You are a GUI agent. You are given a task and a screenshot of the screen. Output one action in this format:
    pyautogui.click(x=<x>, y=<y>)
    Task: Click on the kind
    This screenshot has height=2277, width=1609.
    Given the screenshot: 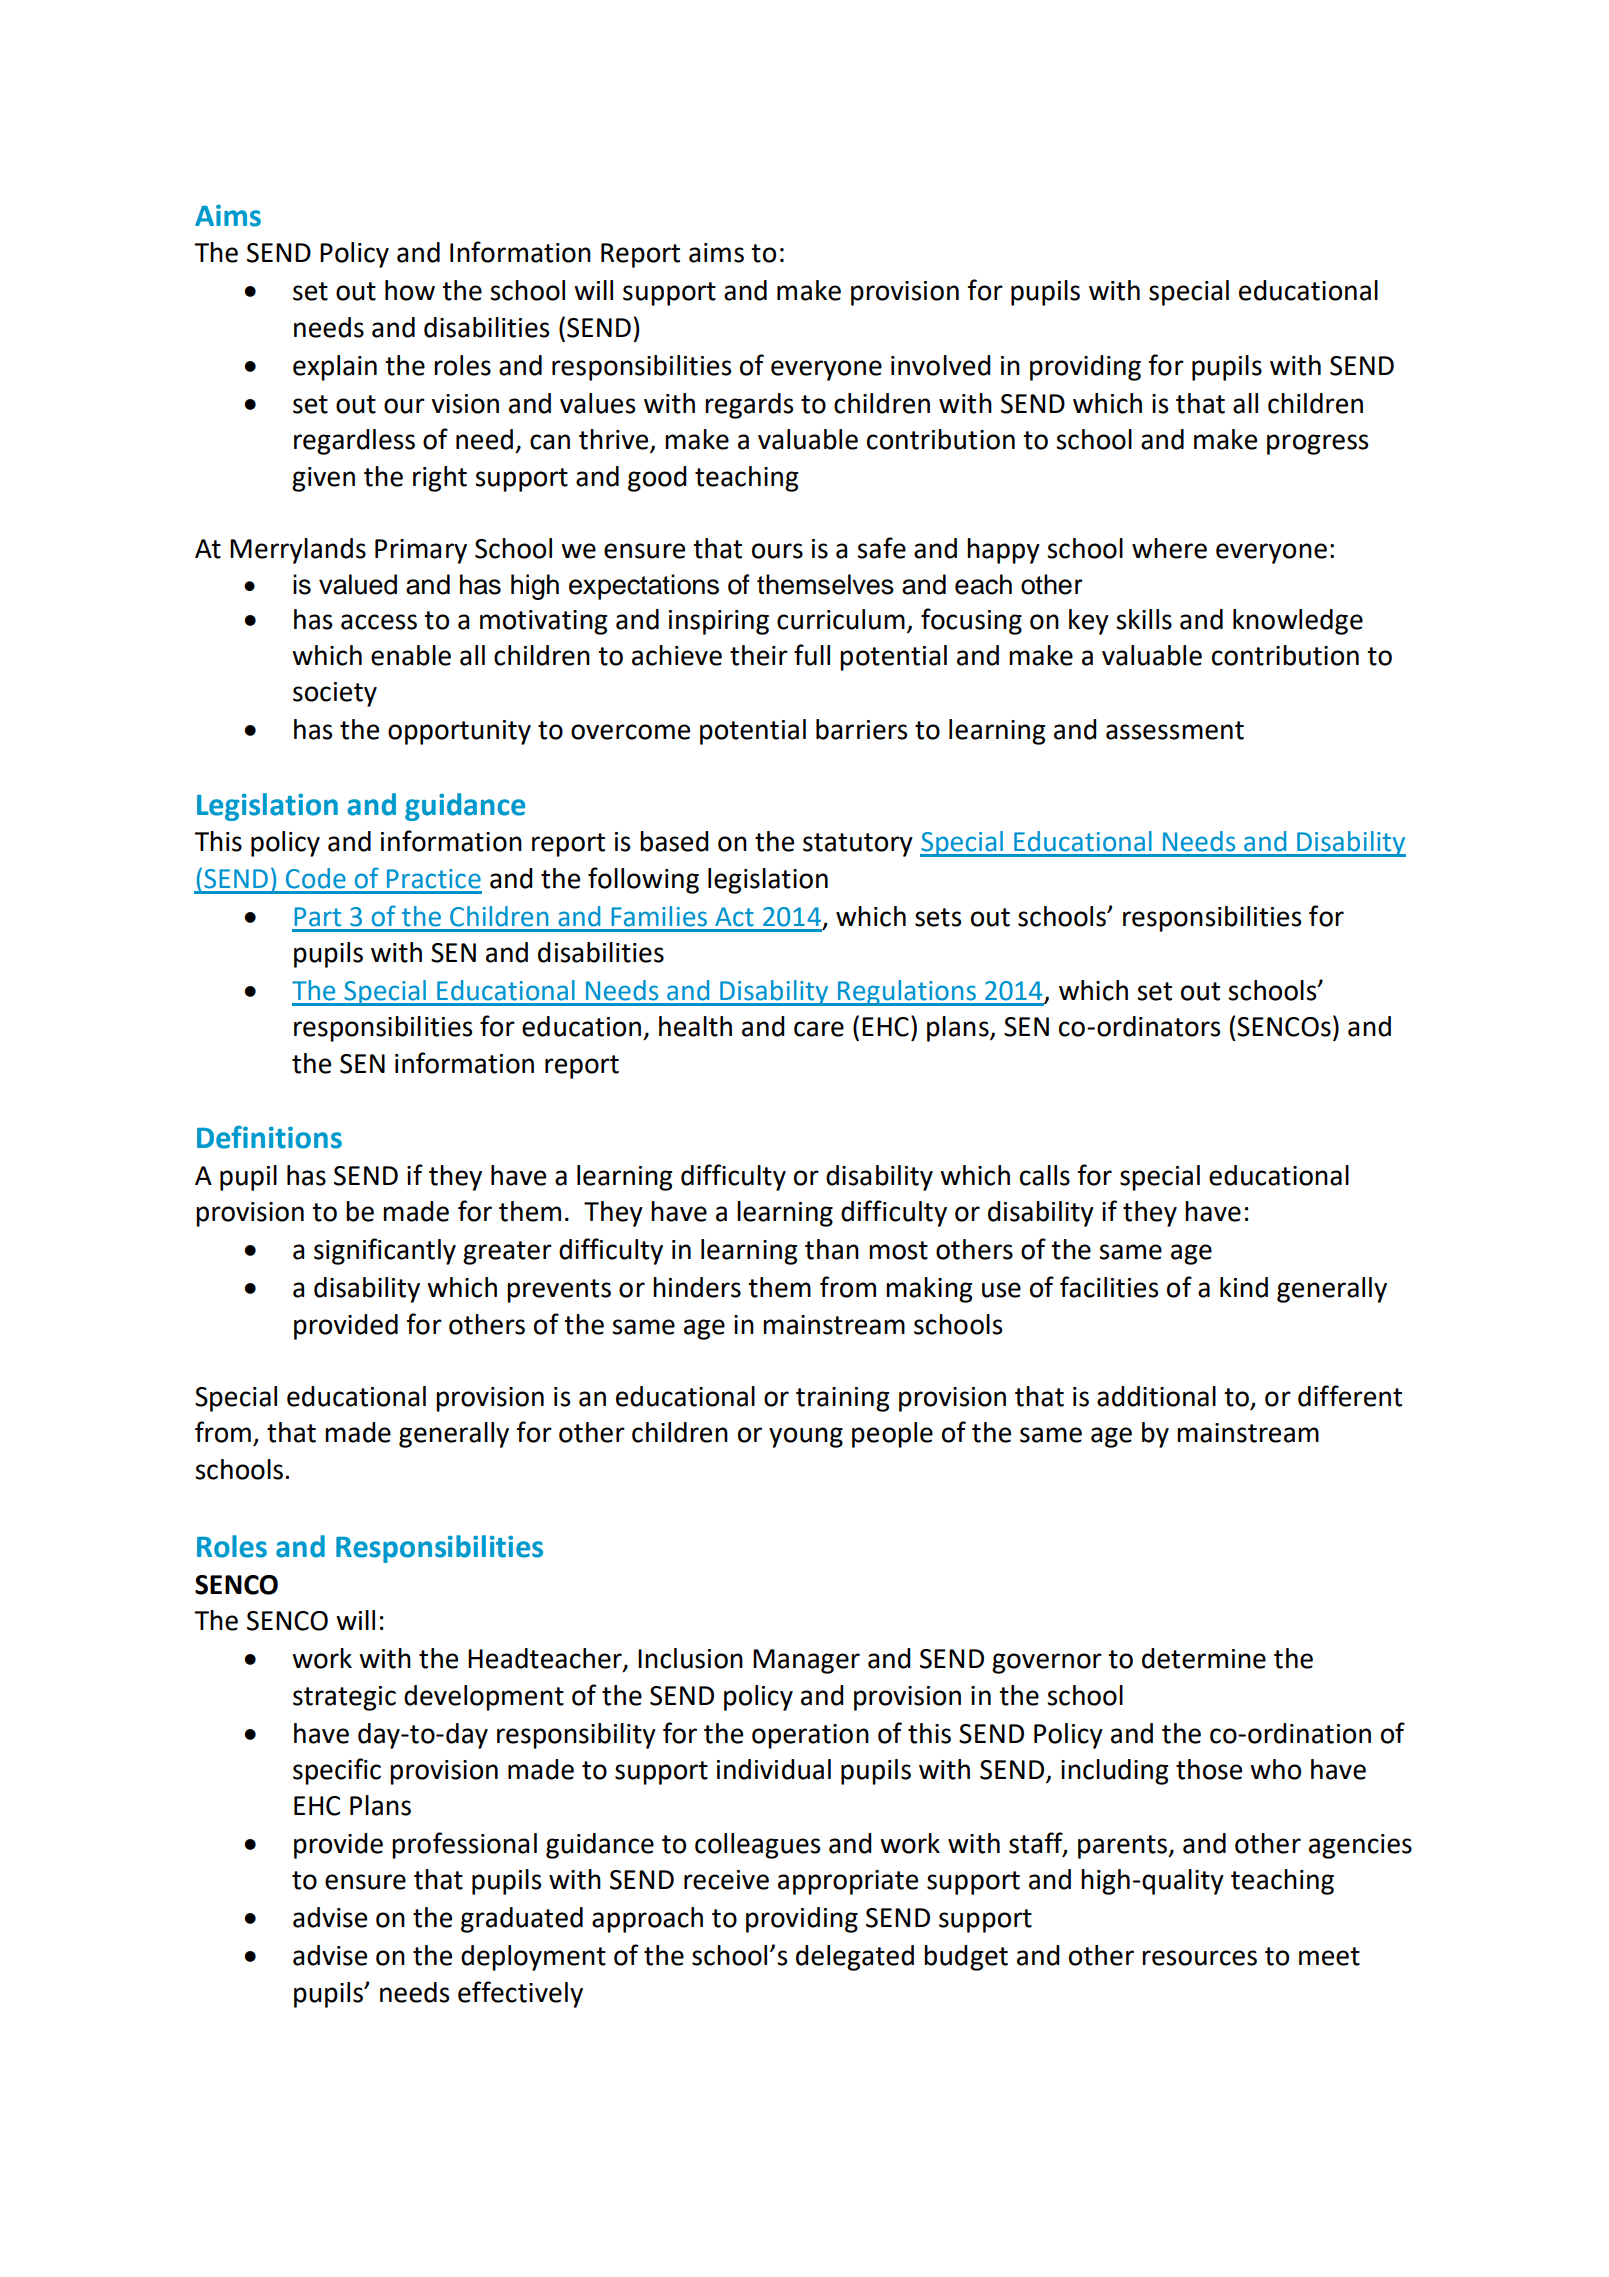 What is the action you would take?
    pyautogui.click(x=1244, y=1287)
